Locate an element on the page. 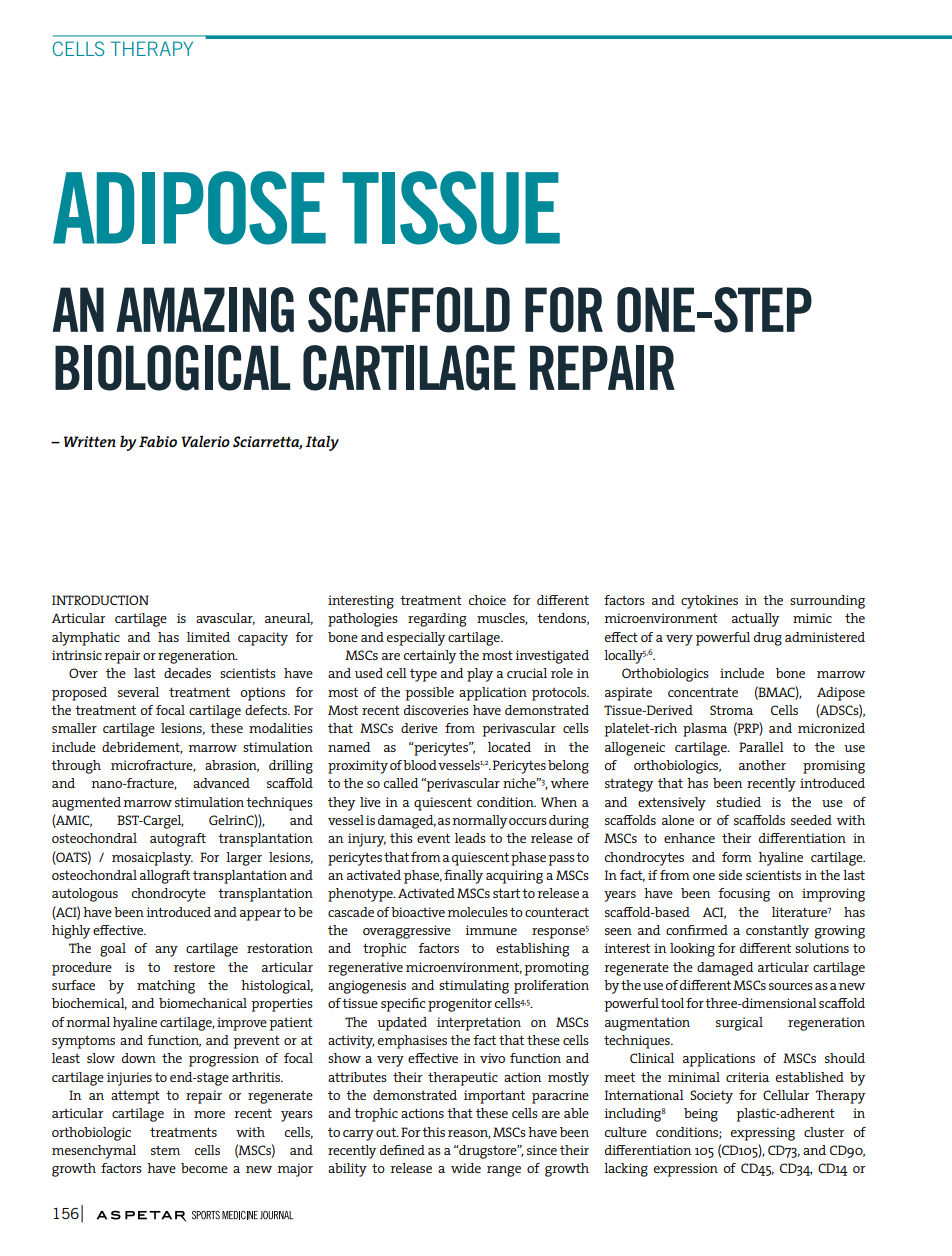 The width and height of the image is (952, 1256). Italy is located at coordinates (322, 443).
